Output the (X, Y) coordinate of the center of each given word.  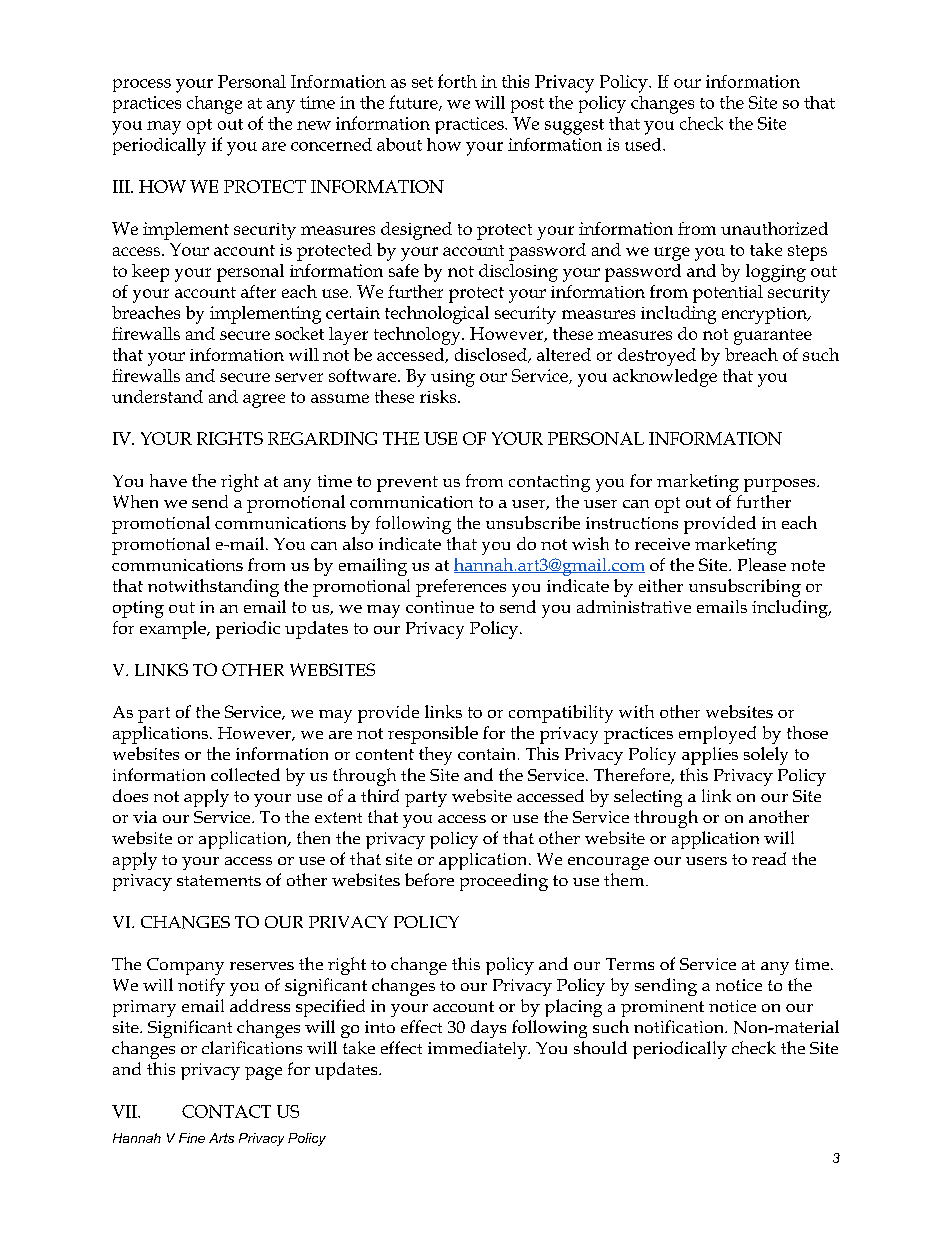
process (142, 85)
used (644, 144)
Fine (192, 1138)
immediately (478, 1050)
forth (457, 81)
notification (680, 1026)
